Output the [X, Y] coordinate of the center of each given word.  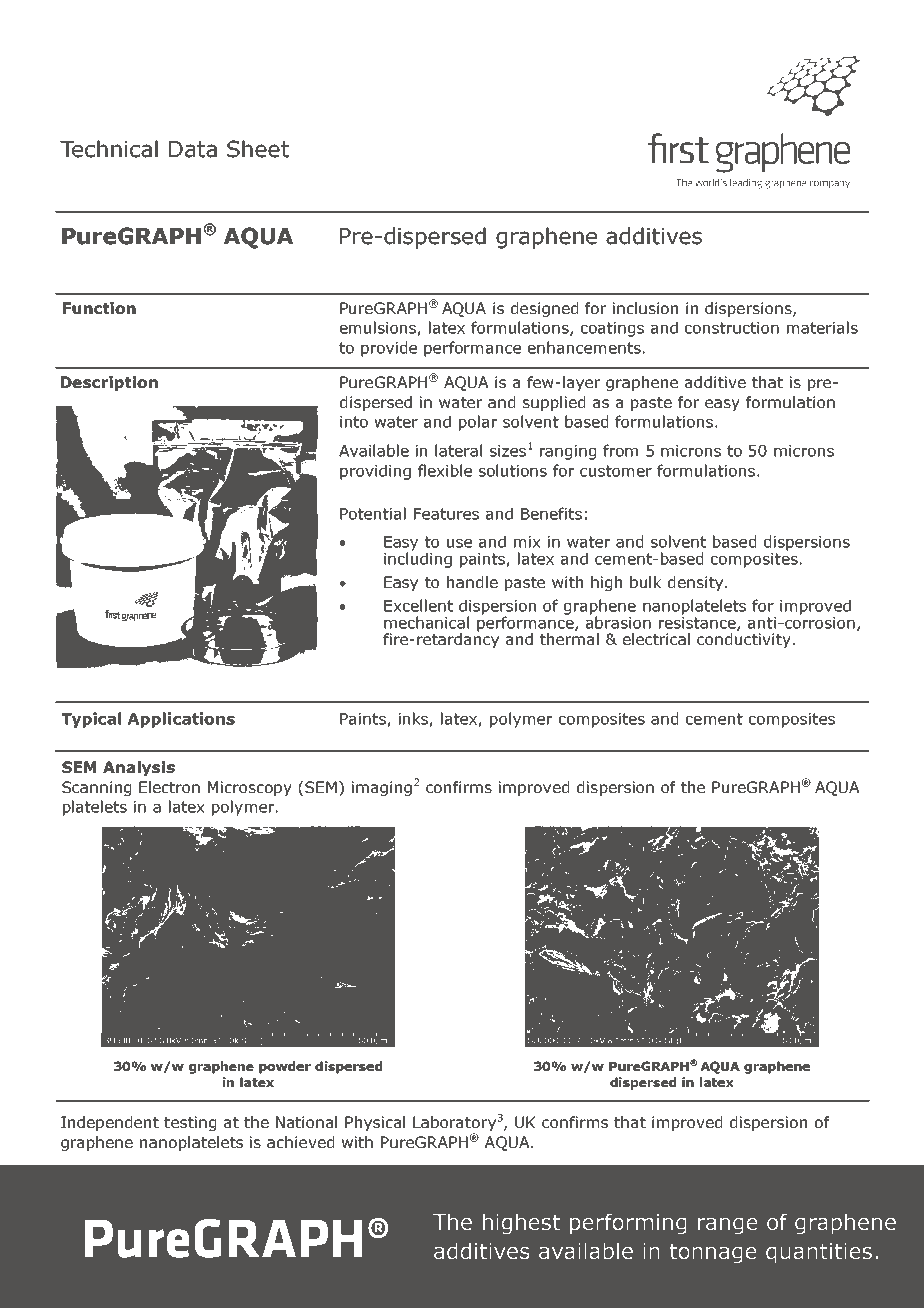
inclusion [645, 308]
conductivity [743, 640]
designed [544, 309]
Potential [373, 513]
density [697, 583]
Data [193, 149]
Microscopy [249, 788]
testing [190, 1123]
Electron [169, 787]
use [459, 543]
